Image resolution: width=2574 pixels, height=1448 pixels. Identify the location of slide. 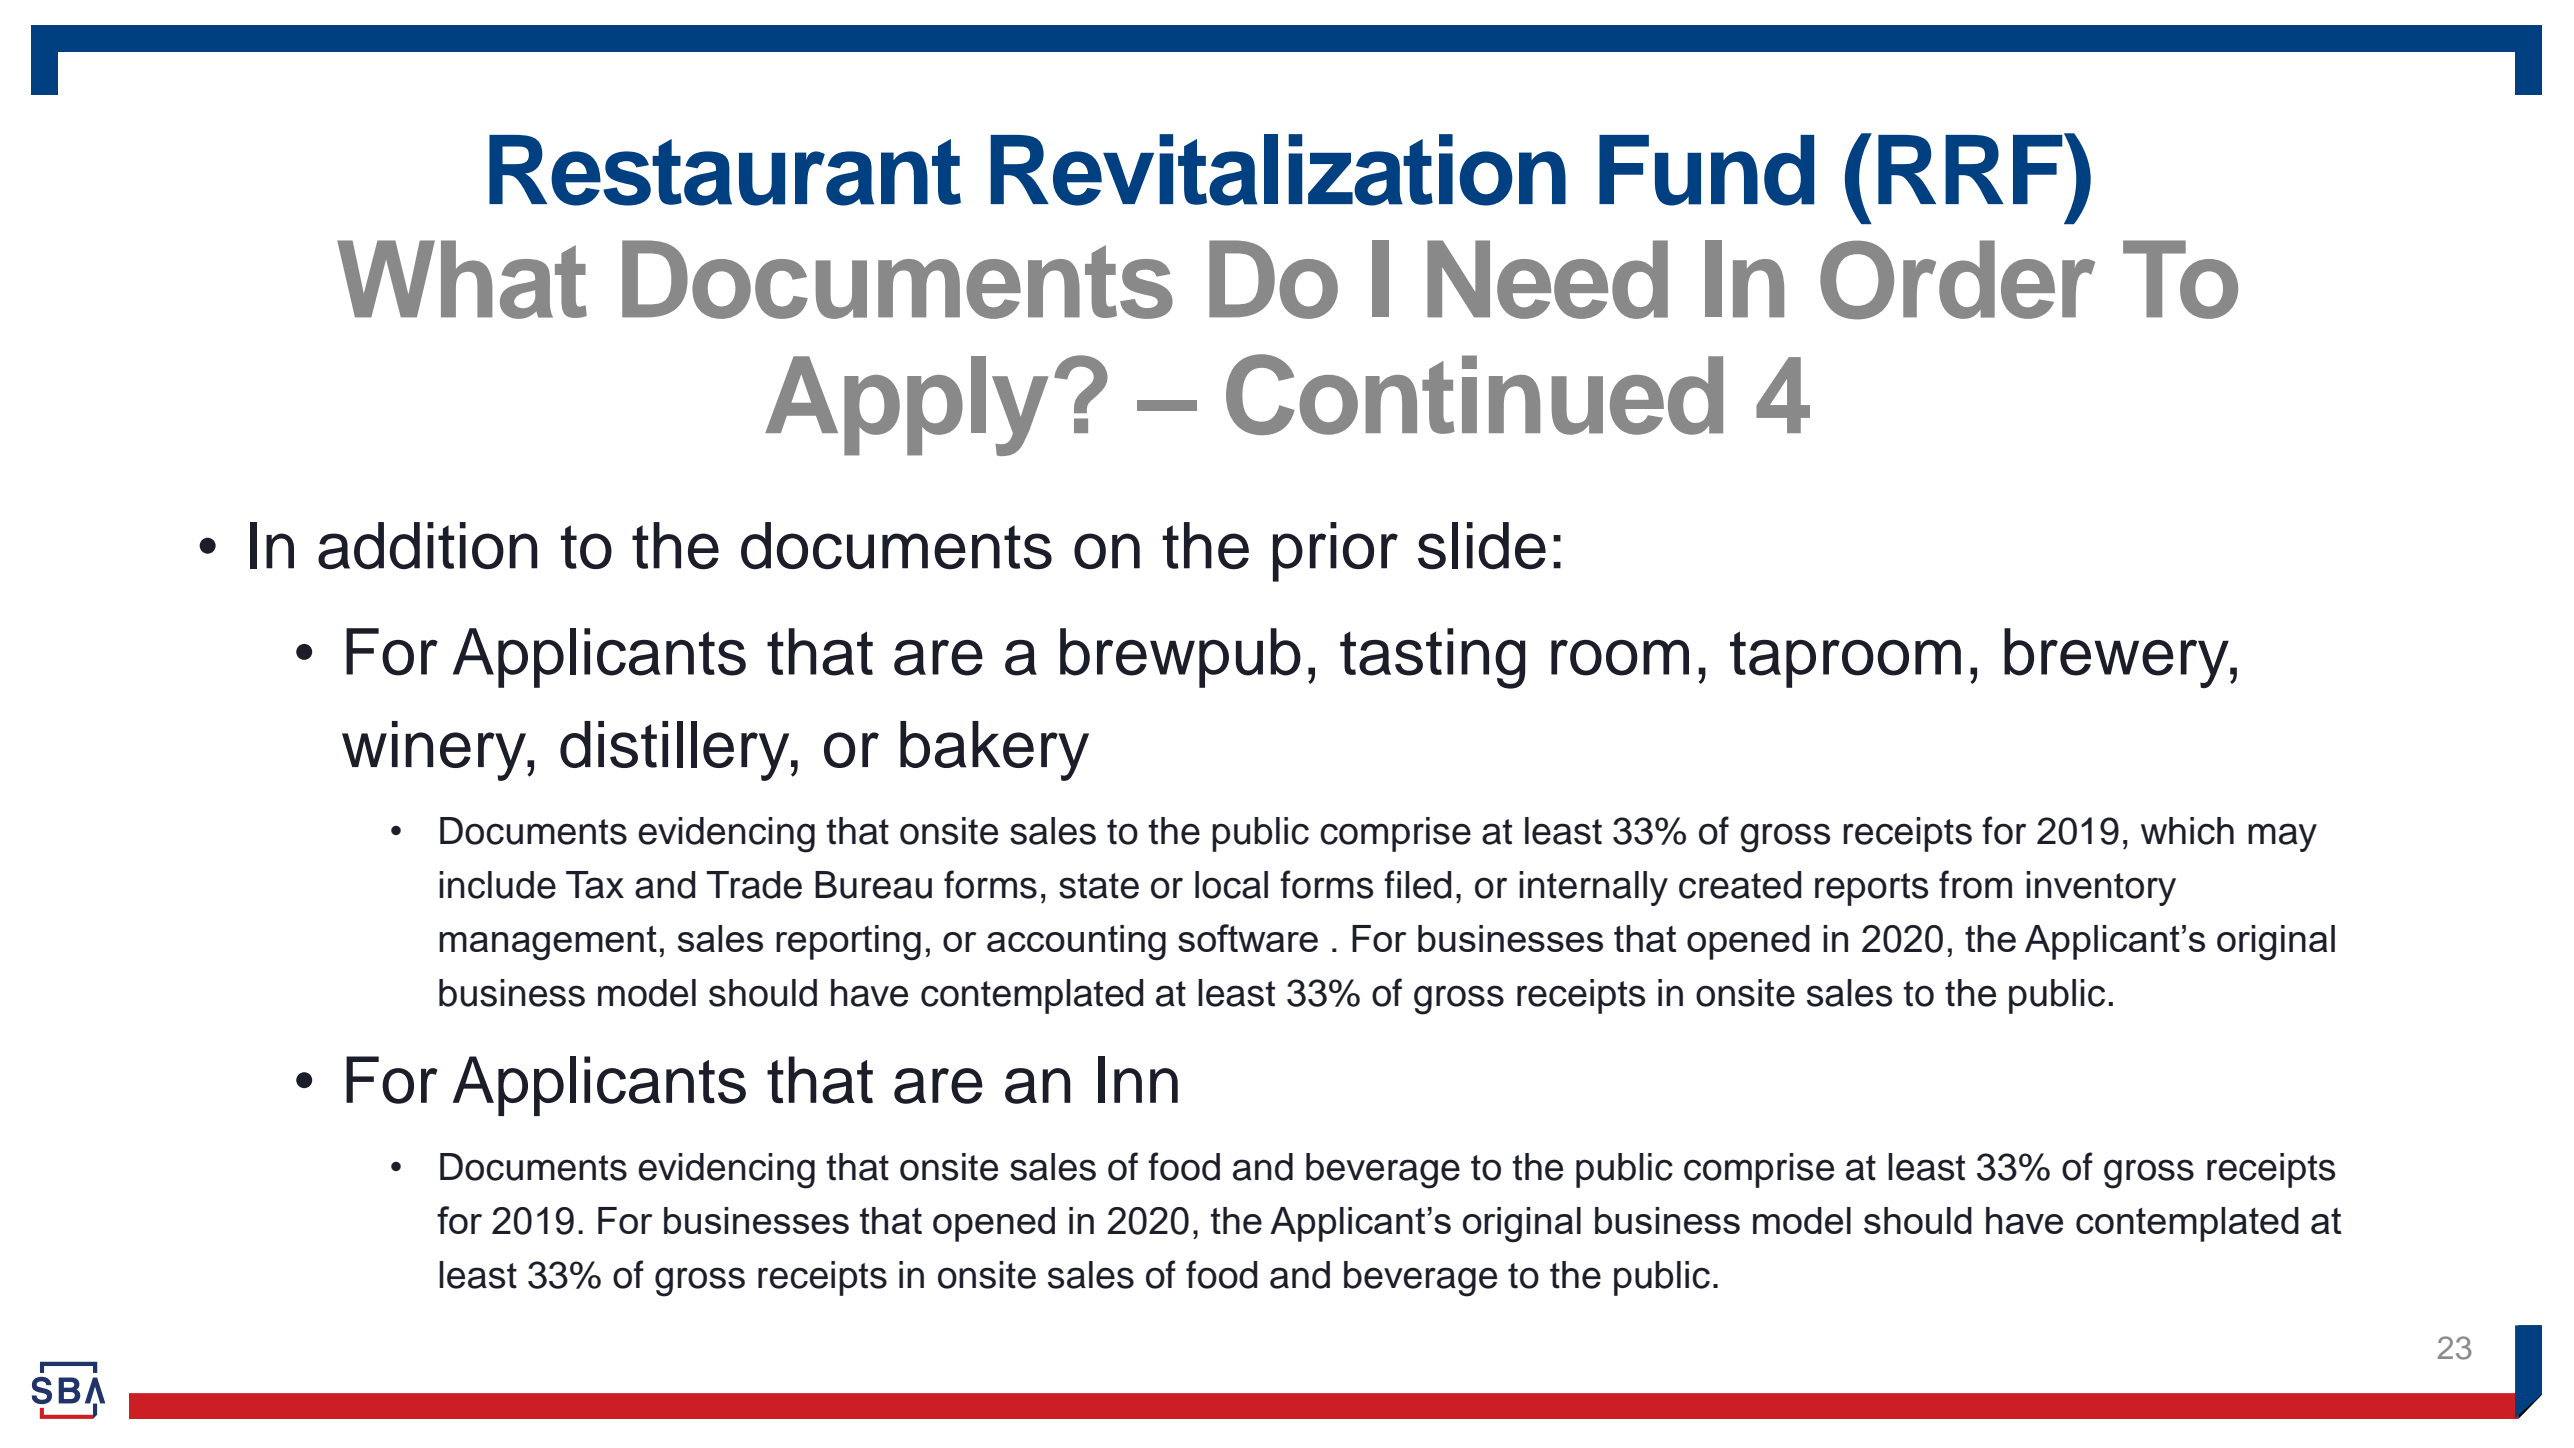
(1482, 545).
